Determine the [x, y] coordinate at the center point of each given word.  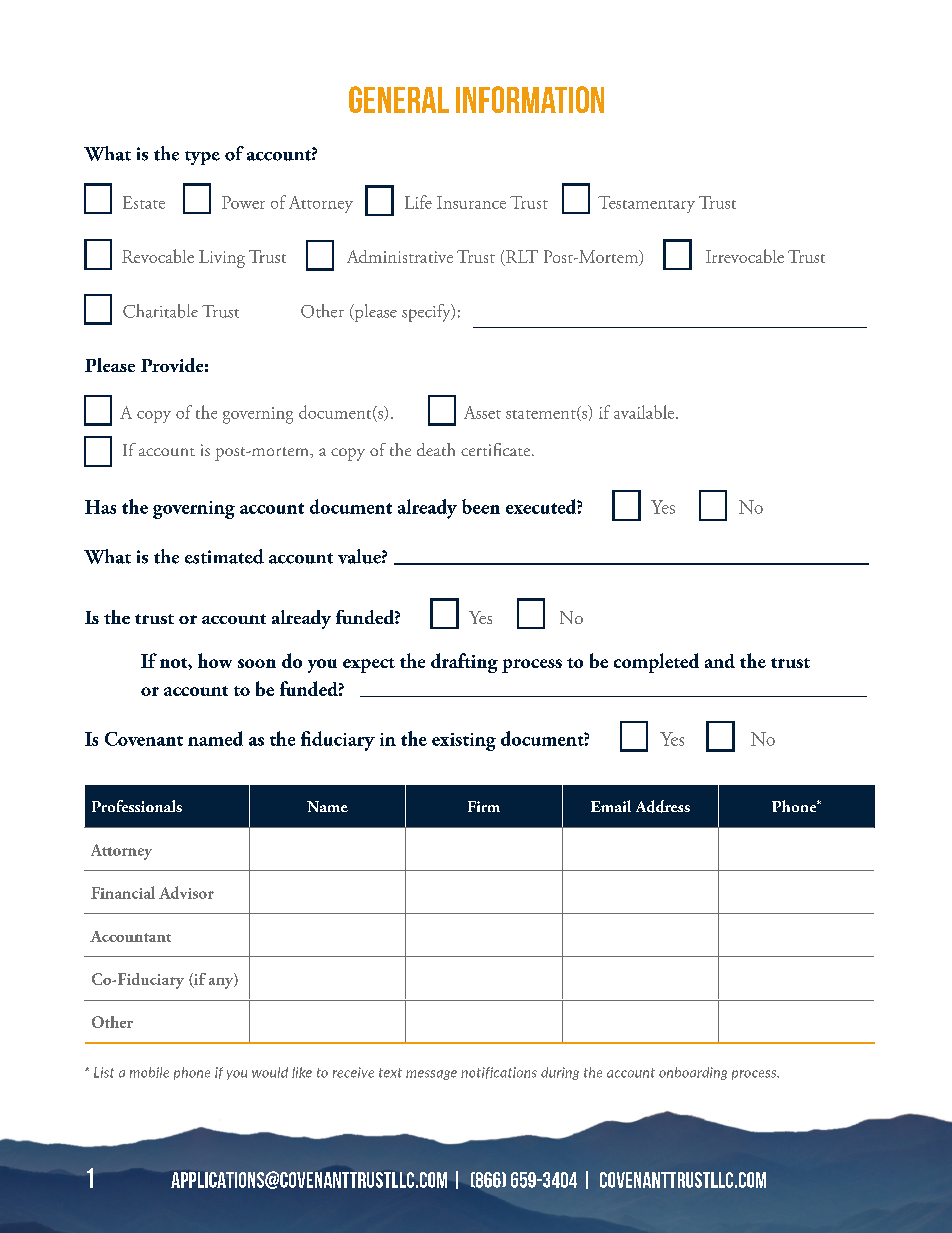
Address [663, 806]
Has [100, 507]
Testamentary [646, 204]
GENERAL [399, 99]
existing [464, 742]
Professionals [137, 806]
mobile [149, 1072]
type [202, 158]
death [436, 449]
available [645, 412]
